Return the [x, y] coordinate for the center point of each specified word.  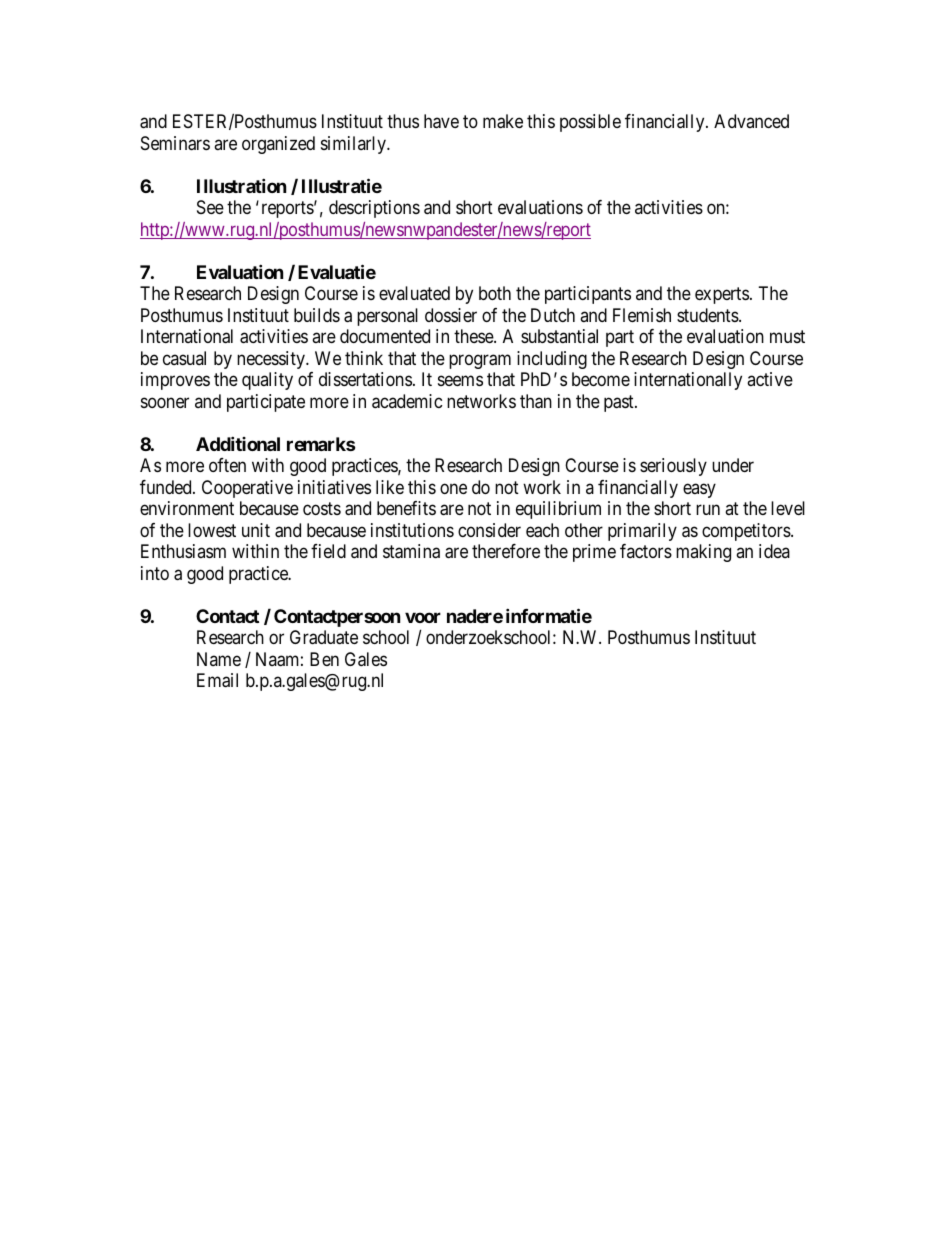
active [770, 379]
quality [267, 381]
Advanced [751, 121]
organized [278, 145]
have [441, 121]
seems [460, 381]
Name [219, 659]
